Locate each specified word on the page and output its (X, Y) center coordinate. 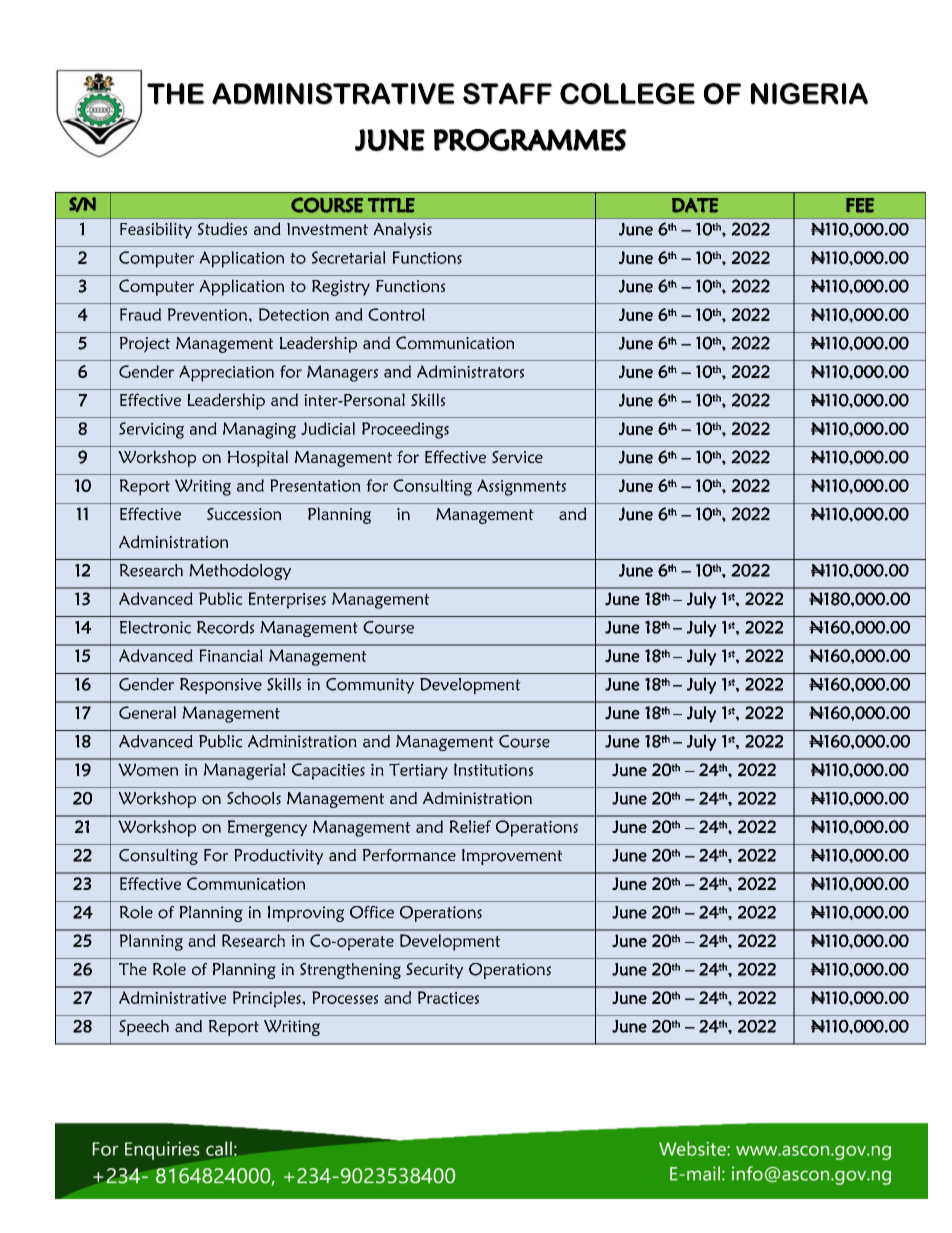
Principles (268, 999)
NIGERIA (809, 94)
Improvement (512, 857)
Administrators (470, 371)
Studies (223, 228)
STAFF (507, 94)
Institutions (493, 769)
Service (517, 457)
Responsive (221, 686)
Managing (259, 430)
